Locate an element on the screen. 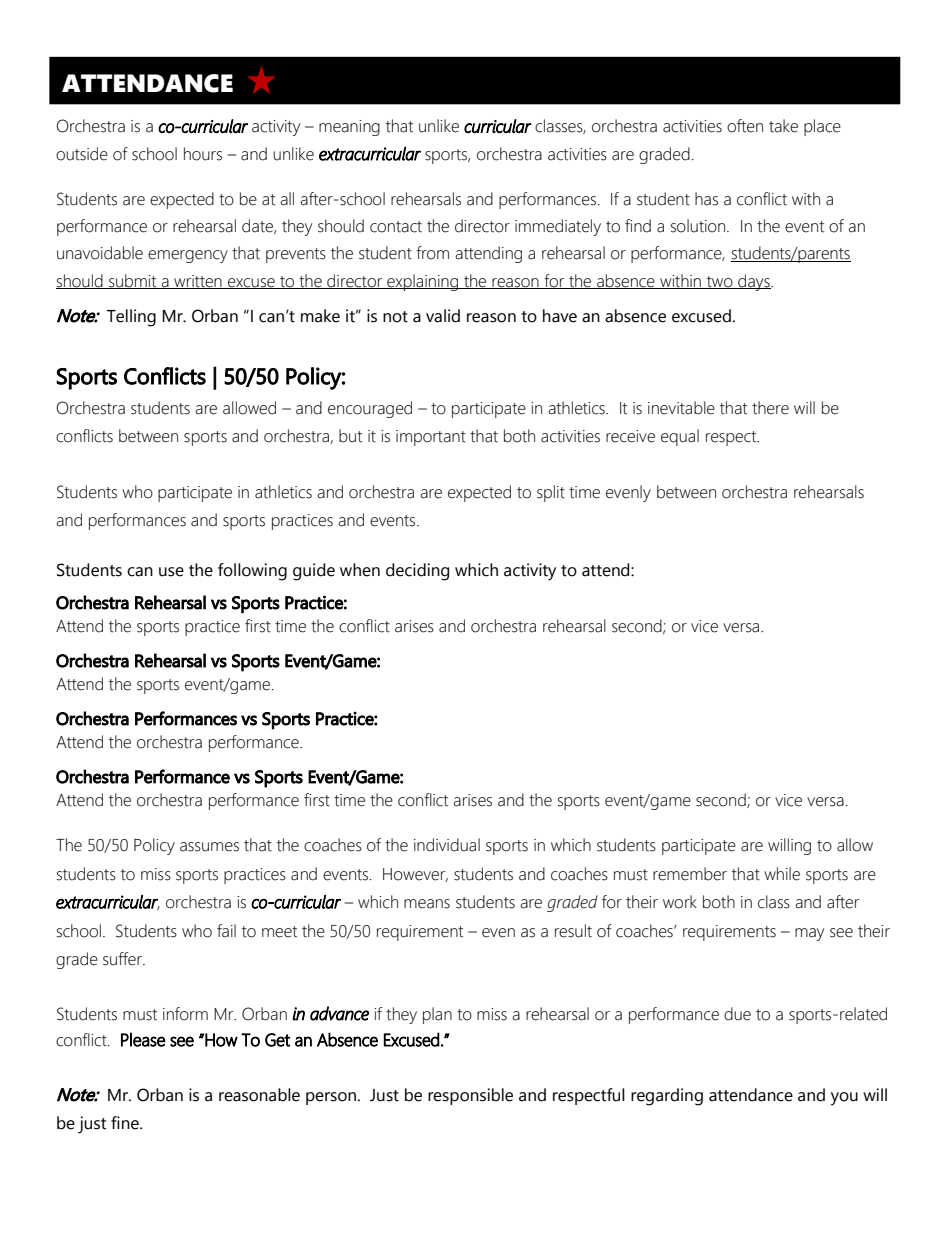 This screenshot has height=1233, width=952. equal is located at coordinates (680, 437).
